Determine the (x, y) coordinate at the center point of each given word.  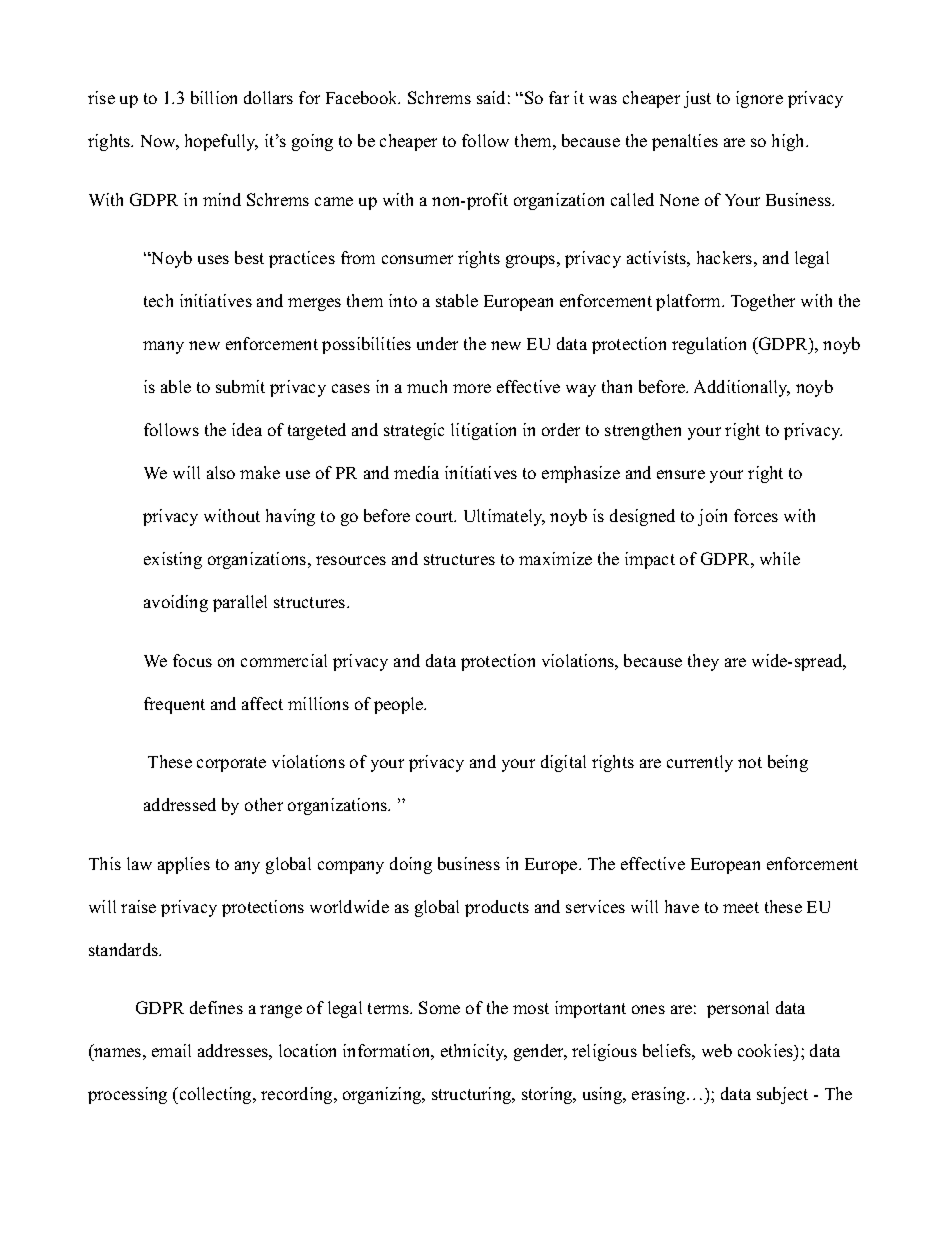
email (171, 1050)
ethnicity (474, 1052)
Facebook (363, 97)
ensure (681, 474)
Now (160, 142)
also (221, 472)
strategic (414, 431)
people (400, 705)
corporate (231, 764)
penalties (685, 142)
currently (700, 763)
